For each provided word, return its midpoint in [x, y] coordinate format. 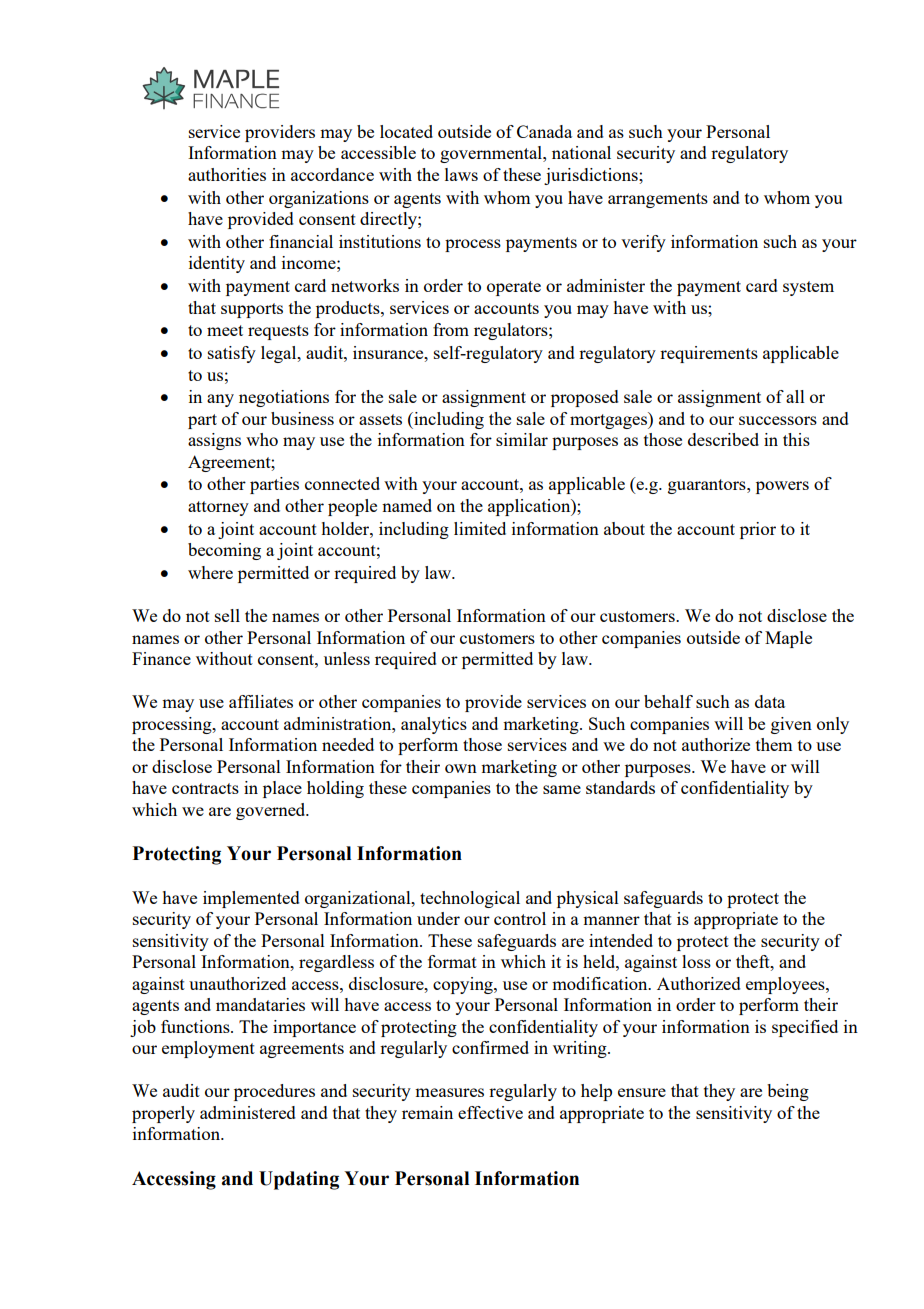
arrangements [658, 200]
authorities [227, 174]
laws [461, 174]
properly [163, 1114]
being [788, 1092]
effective [490, 1112]
